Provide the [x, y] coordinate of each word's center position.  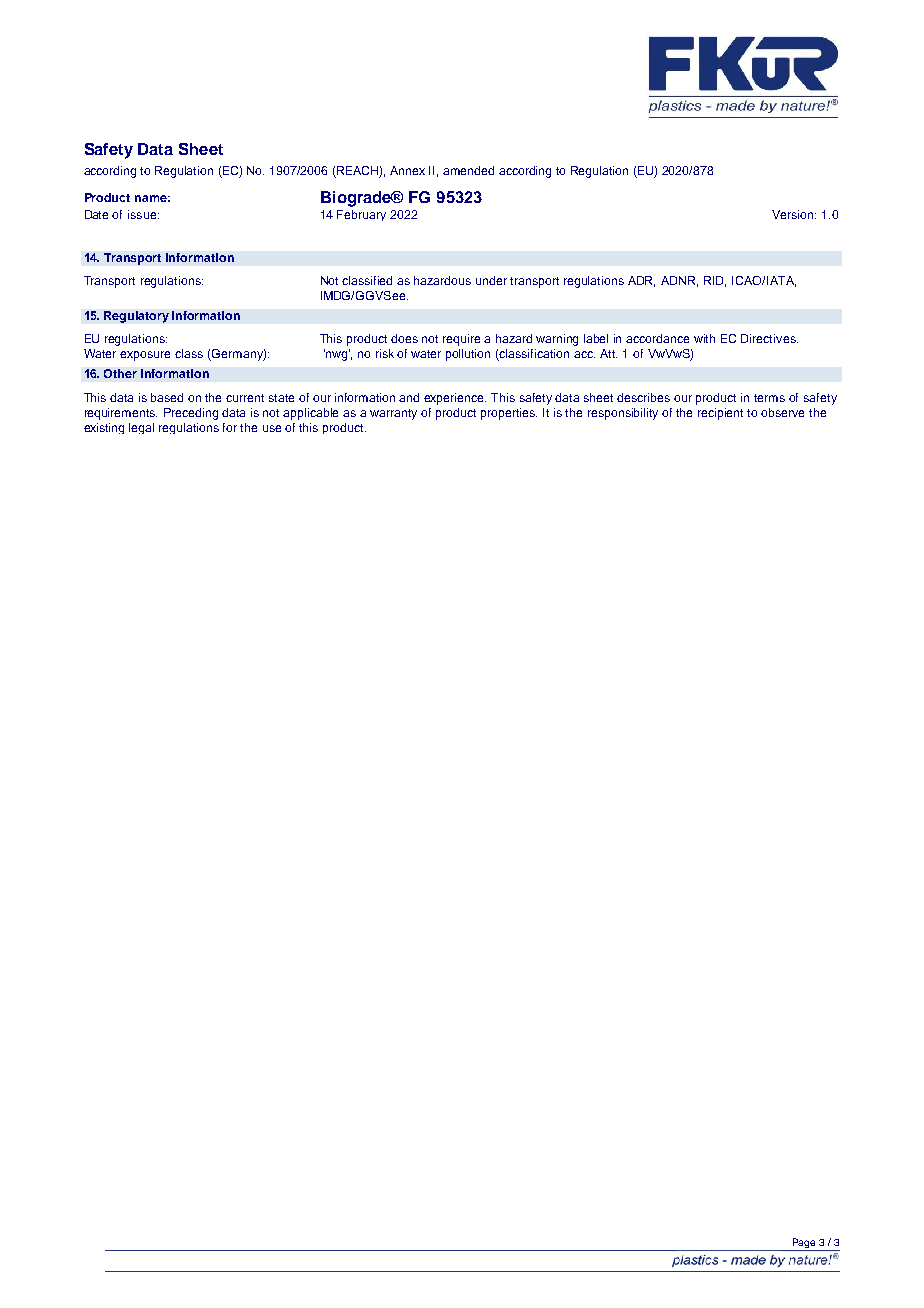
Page [804, 1243]
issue [143, 214]
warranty [393, 414]
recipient [720, 414]
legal [141, 428]
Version [794, 214]
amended [468, 170]
